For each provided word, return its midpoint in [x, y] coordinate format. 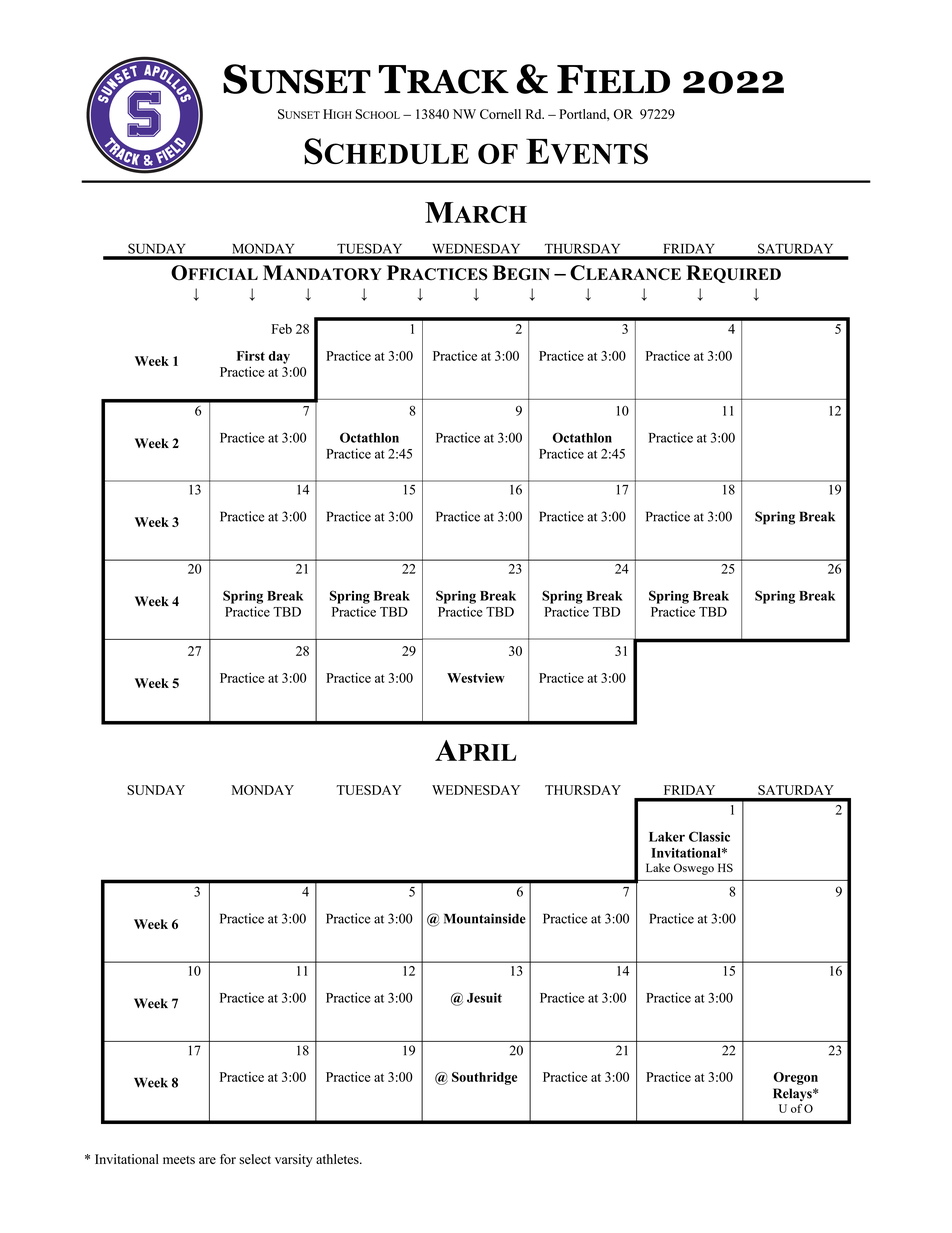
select [255, 1159]
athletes [338, 1159]
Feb [282, 329]
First [251, 356]
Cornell [500, 114]
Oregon [795, 1078]
